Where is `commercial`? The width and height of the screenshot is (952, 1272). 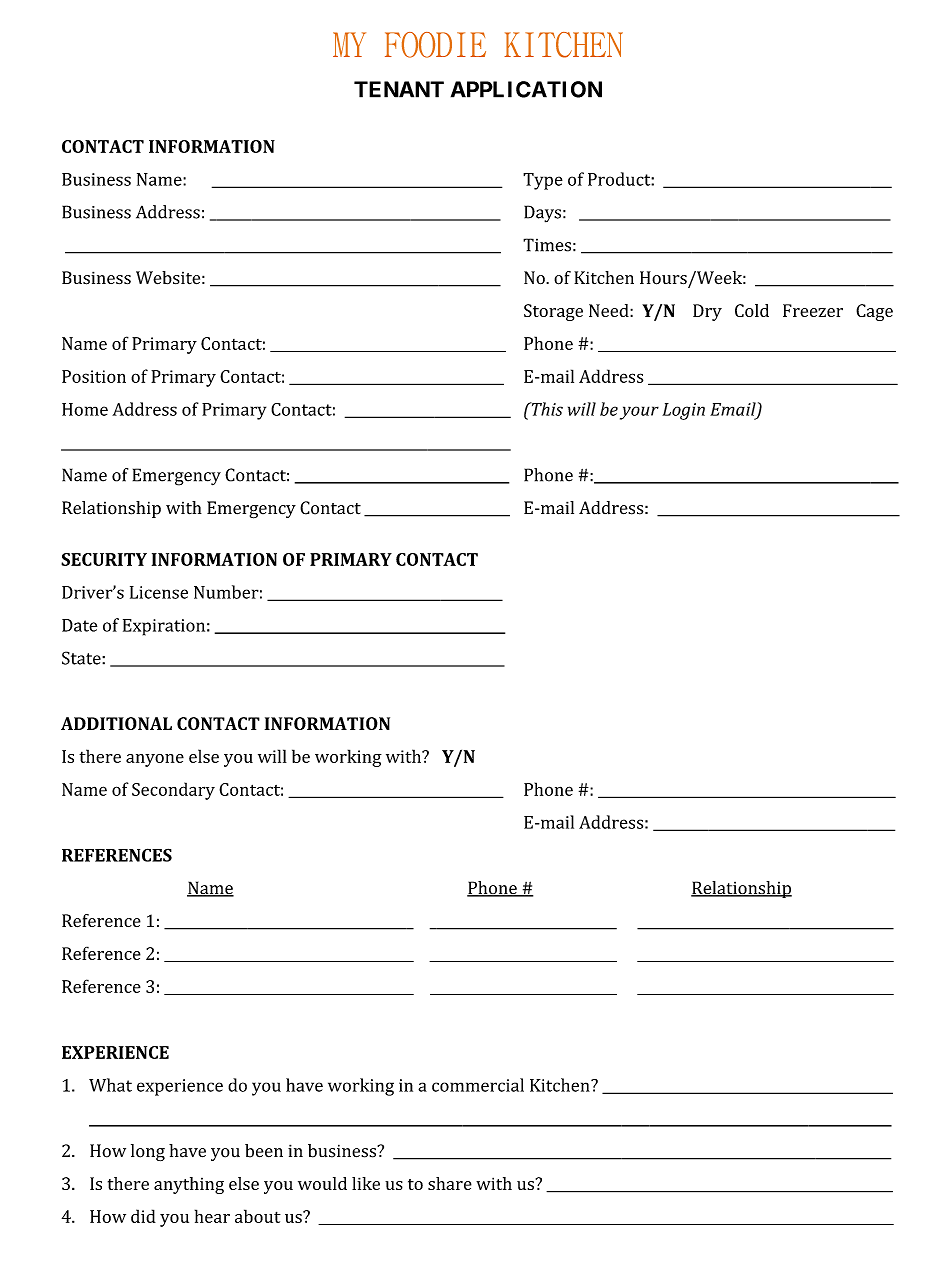
commercial is located at coordinates (478, 1085).
